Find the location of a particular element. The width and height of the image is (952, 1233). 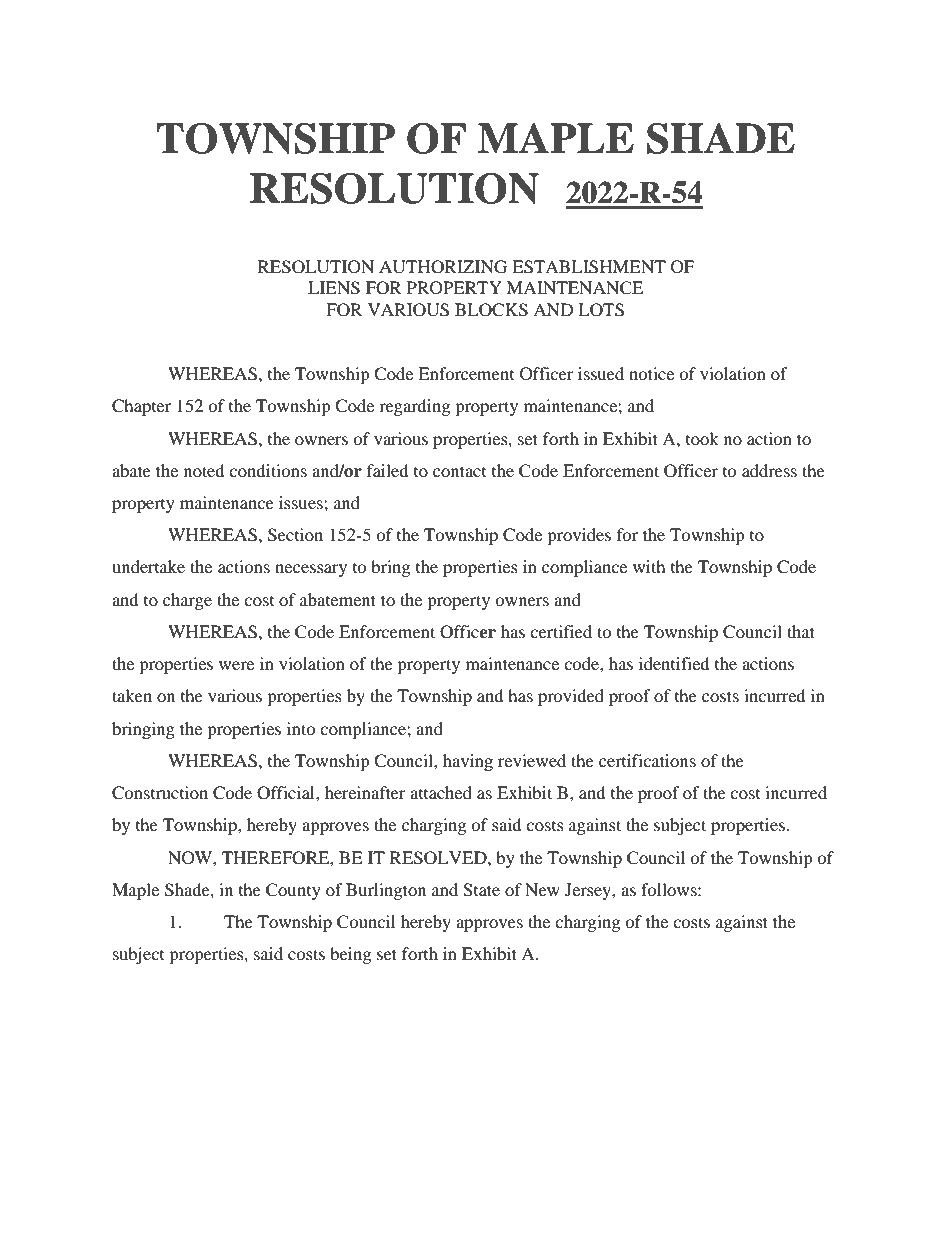

LOTS is located at coordinates (601, 310).
